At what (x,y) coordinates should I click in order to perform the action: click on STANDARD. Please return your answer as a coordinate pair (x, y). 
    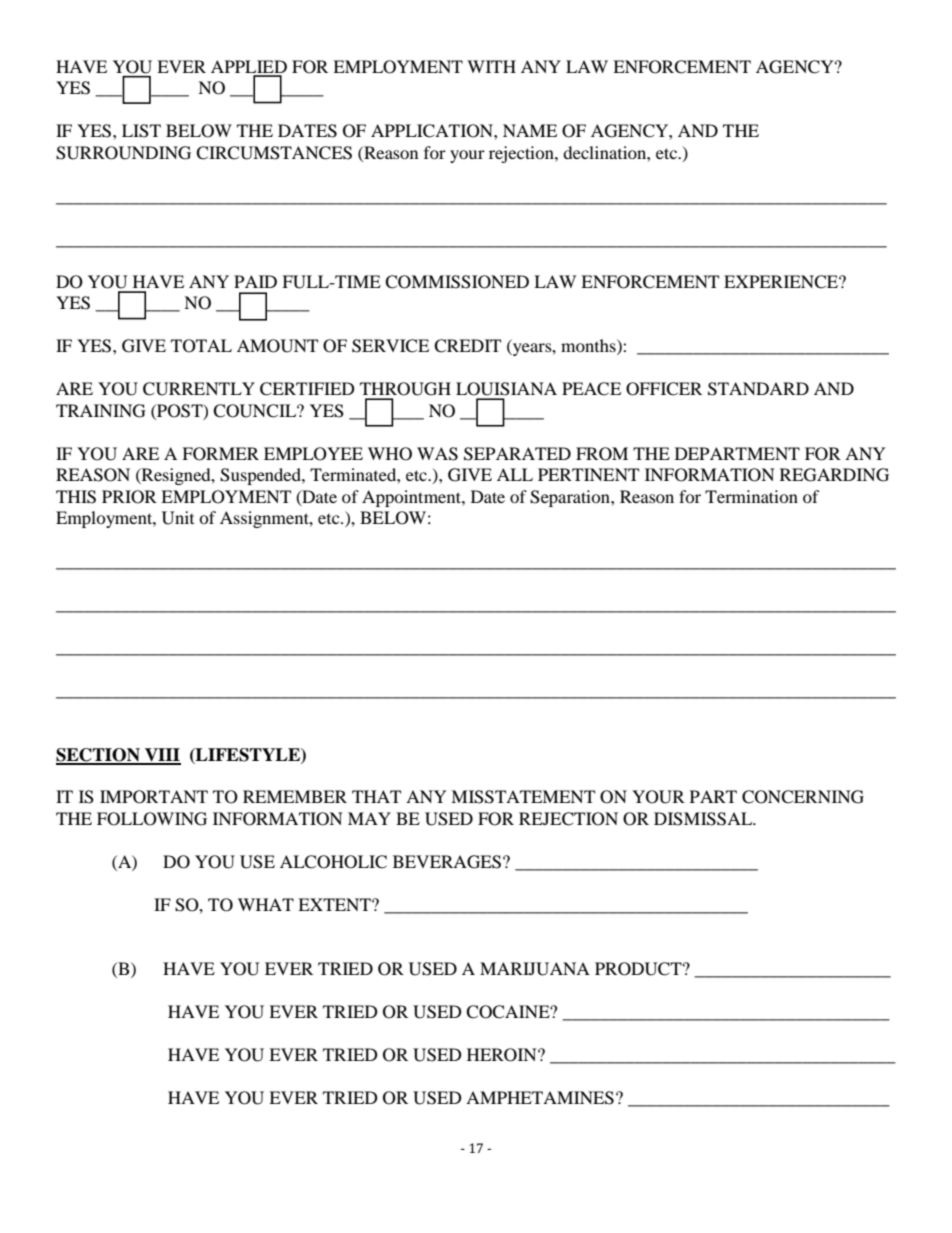
    Looking at the image, I should click on (758, 389).
